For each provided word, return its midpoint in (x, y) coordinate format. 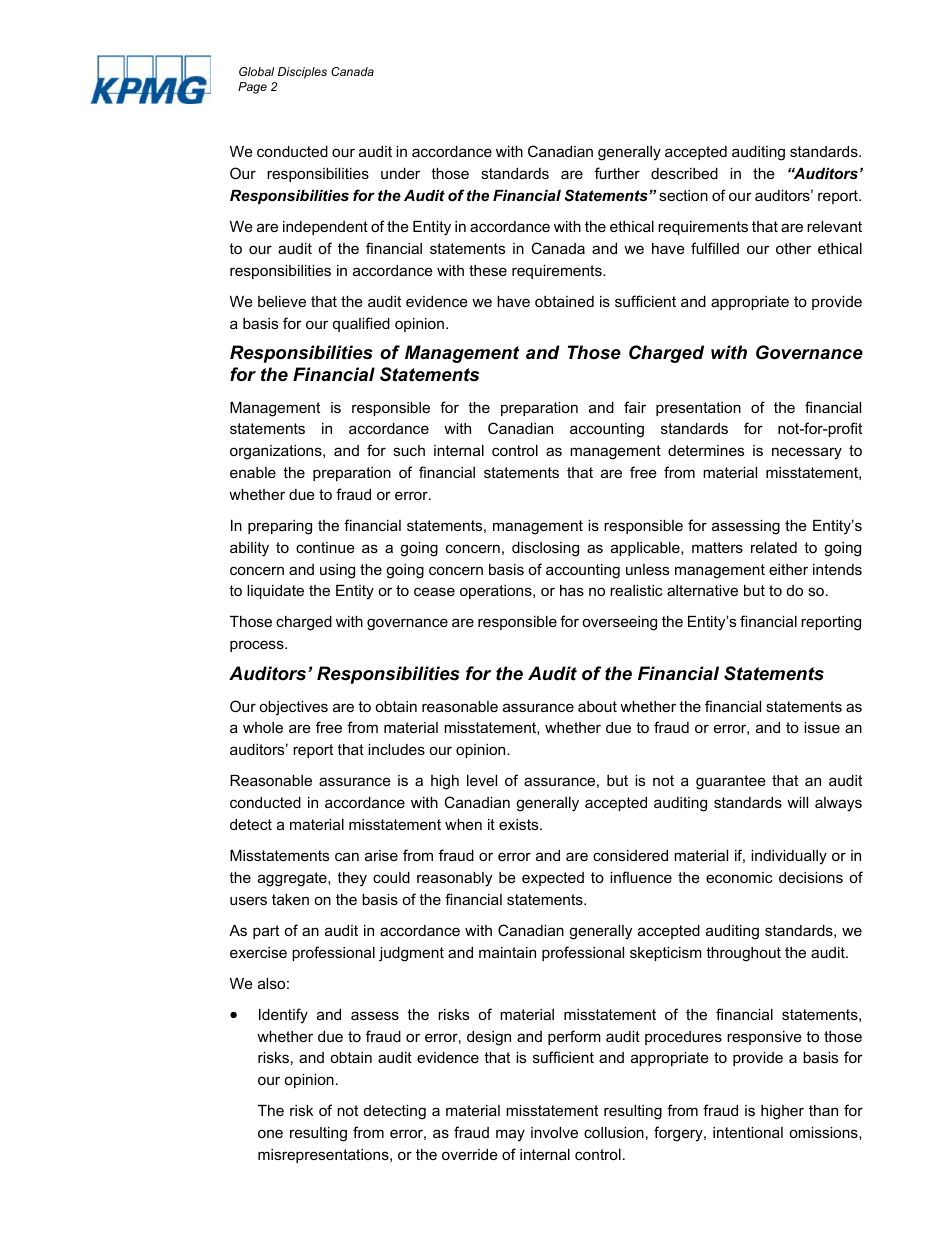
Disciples (302, 73)
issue (822, 727)
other (793, 248)
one (270, 1133)
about (597, 706)
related (774, 547)
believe (282, 301)
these (488, 270)
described (684, 173)
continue (325, 547)
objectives (293, 708)
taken (290, 899)
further (617, 173)
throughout (743, 954)
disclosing (545, 549)
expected (553, 879)
